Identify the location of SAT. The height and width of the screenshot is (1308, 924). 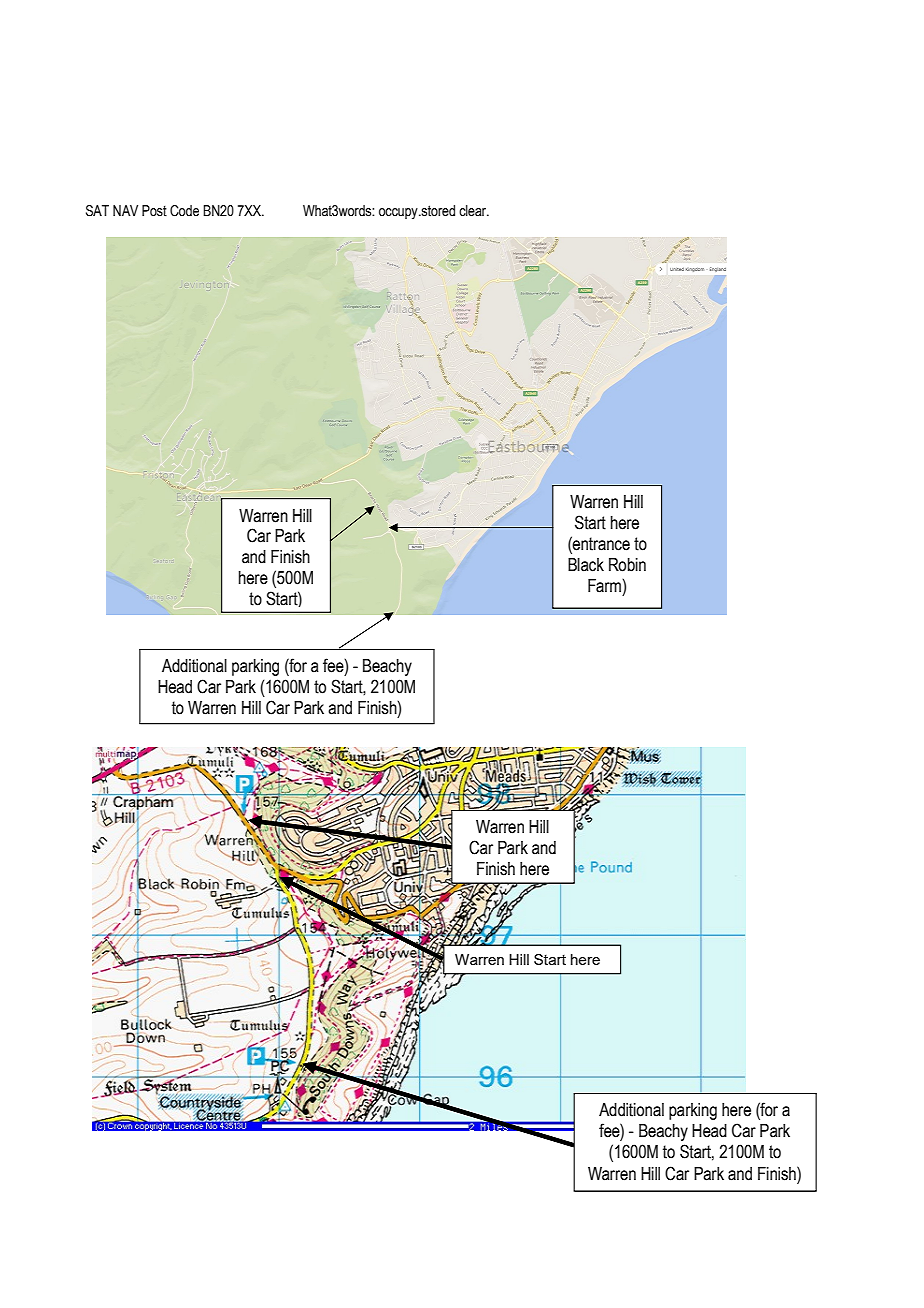
(97, 211).
